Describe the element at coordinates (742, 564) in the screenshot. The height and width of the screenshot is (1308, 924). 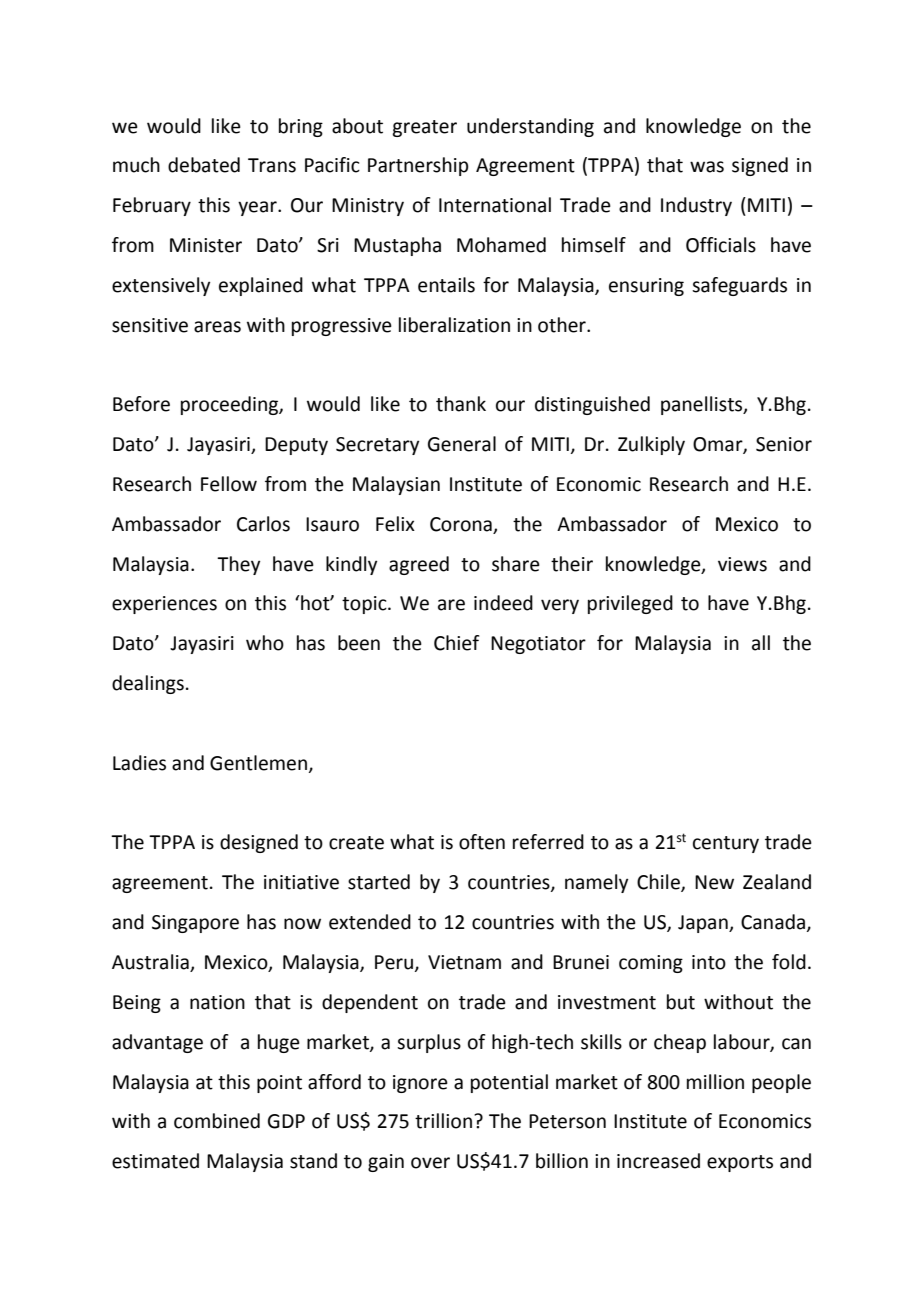
I see `views` at that location.
